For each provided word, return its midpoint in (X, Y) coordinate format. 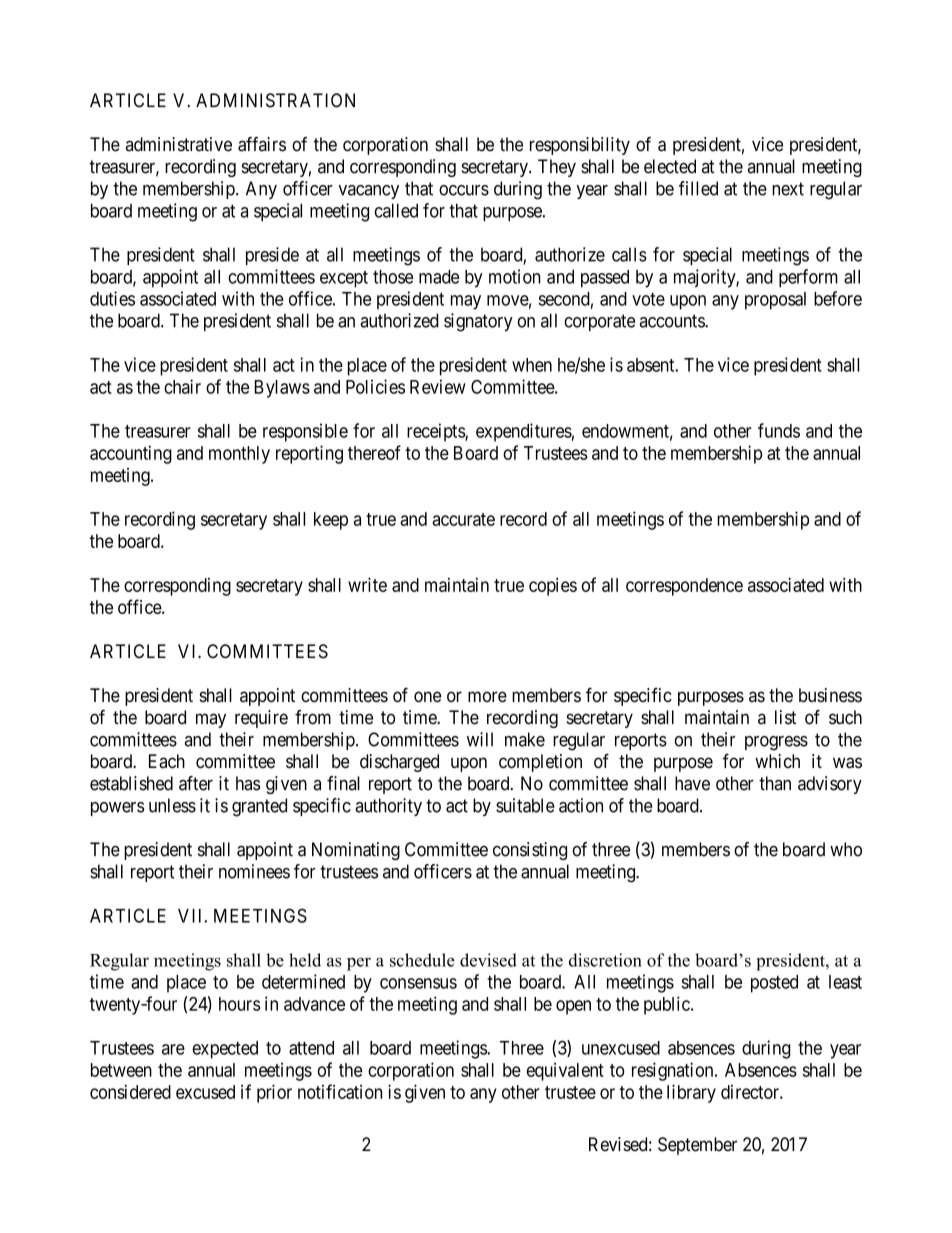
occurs (464, 190)
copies (553, 587)
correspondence (684, 587)
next (788, 189)
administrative (179, 144)
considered (130, 1092)
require (261, 719)
